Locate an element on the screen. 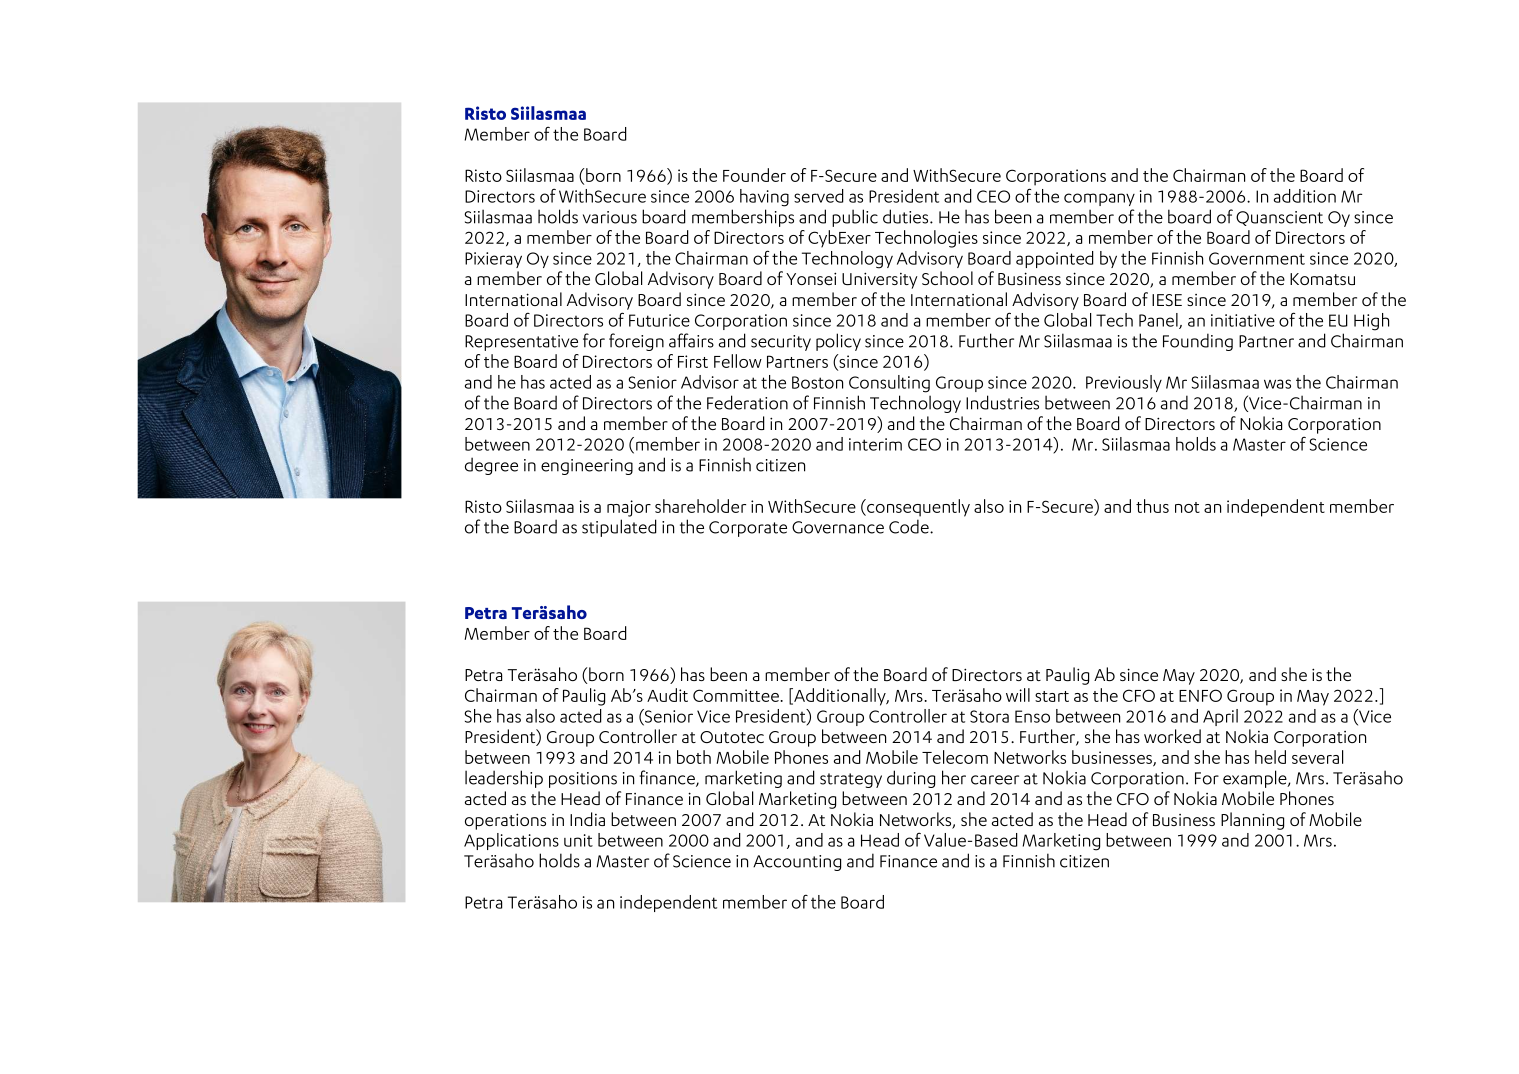 The height and width of the screenshot is (1074, 1519). Government is located at coordinates (1257, 258).
